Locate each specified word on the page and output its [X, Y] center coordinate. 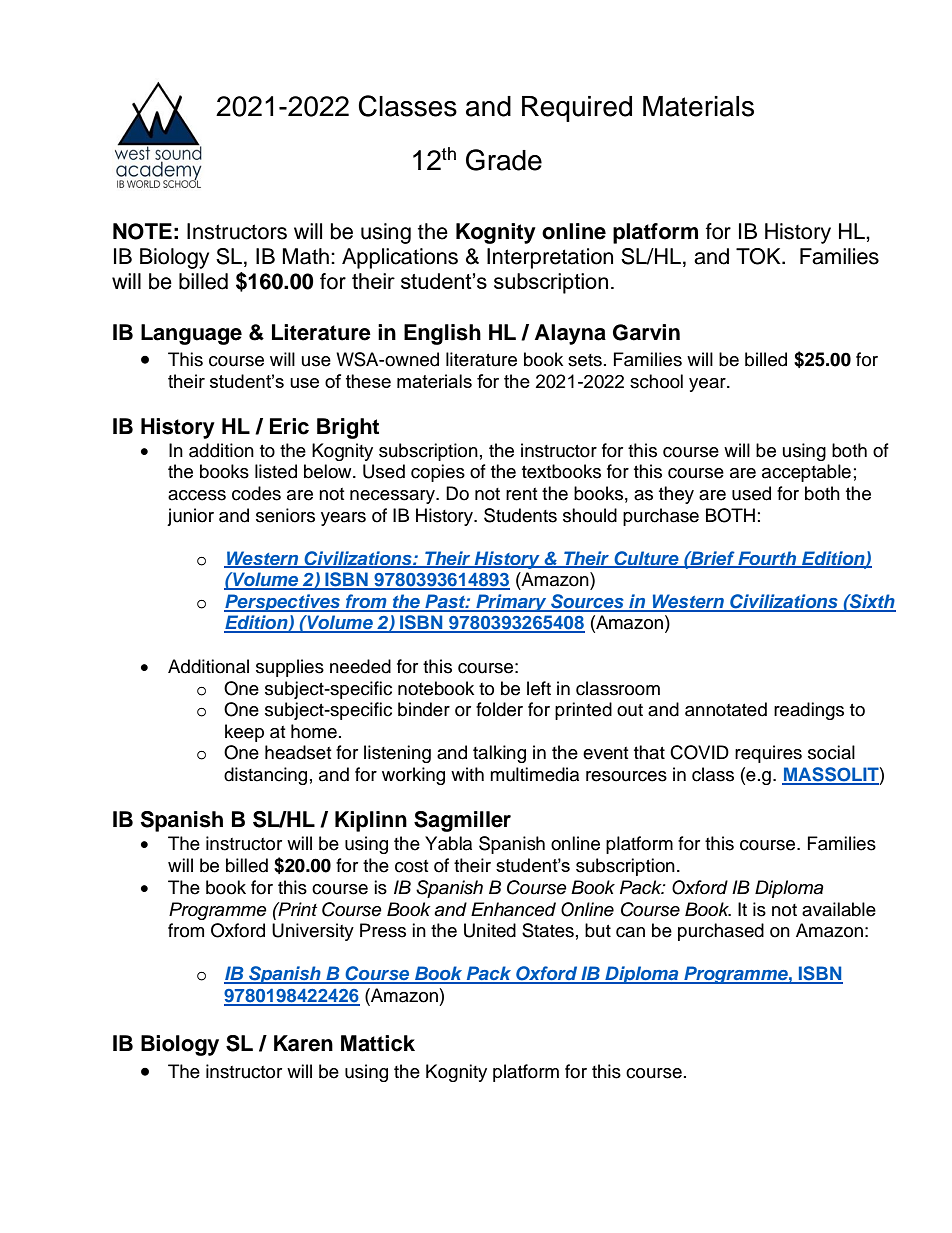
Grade [504, 160]
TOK [759, 256]
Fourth [767, 559]
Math [305, 256]
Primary [511, 603]
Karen [303, 1043]
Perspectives [283, 603]
